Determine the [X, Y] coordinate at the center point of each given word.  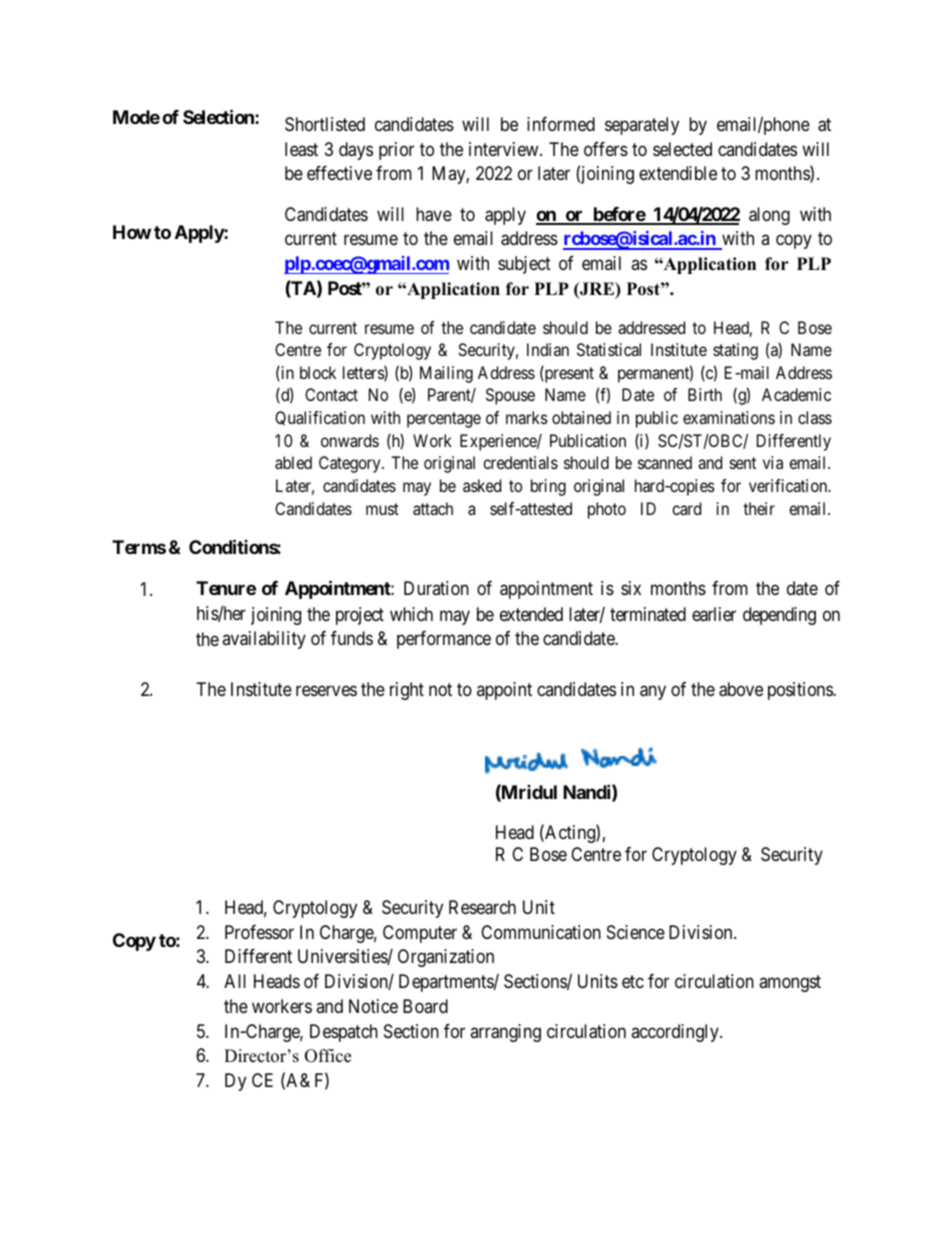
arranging [505, 1033]
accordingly [676, 1033]
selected [682, 149]
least [301, 149]
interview [505, 149]
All [235, 981]
